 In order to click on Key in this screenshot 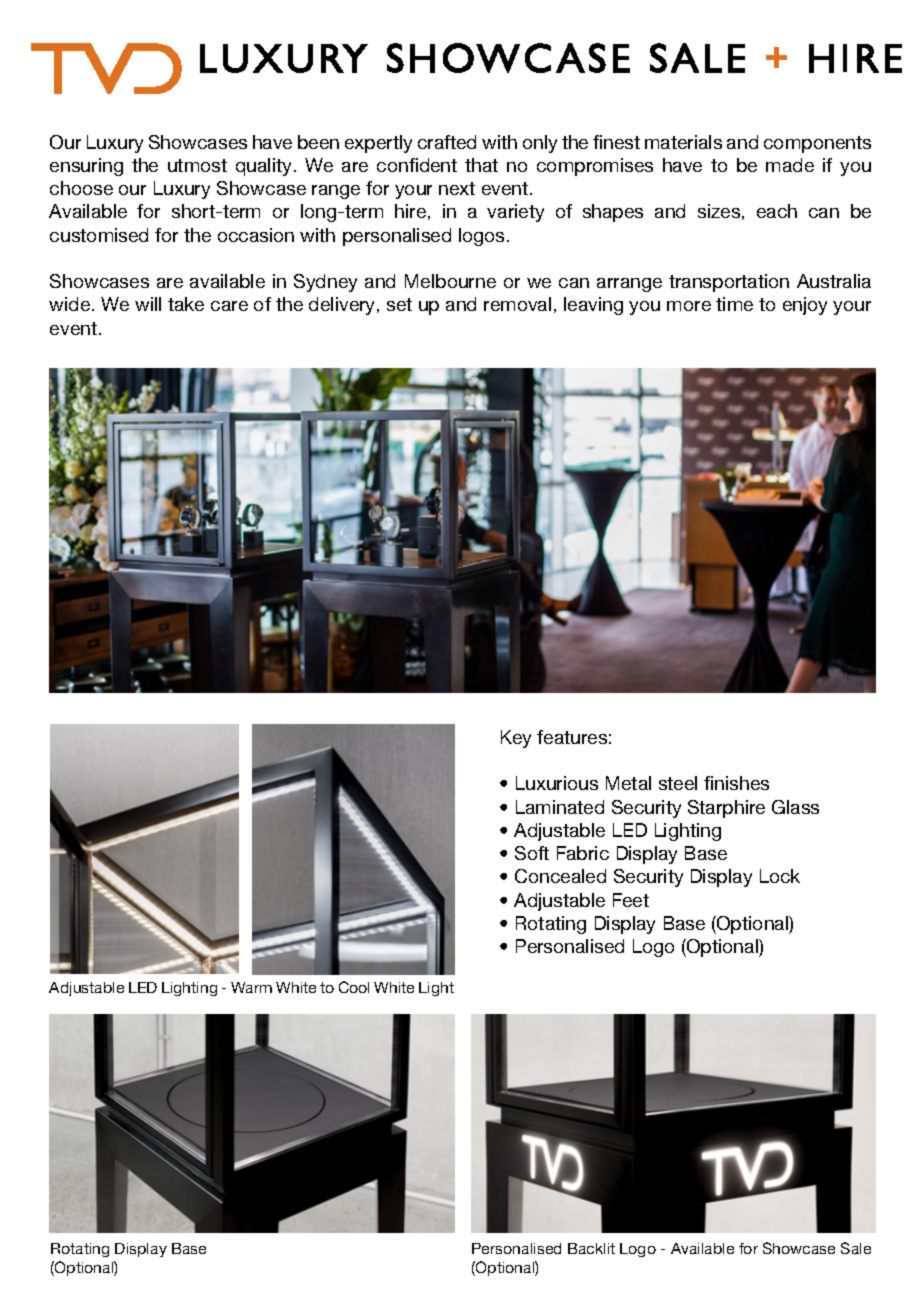, I will do `click(516, 739)`.
